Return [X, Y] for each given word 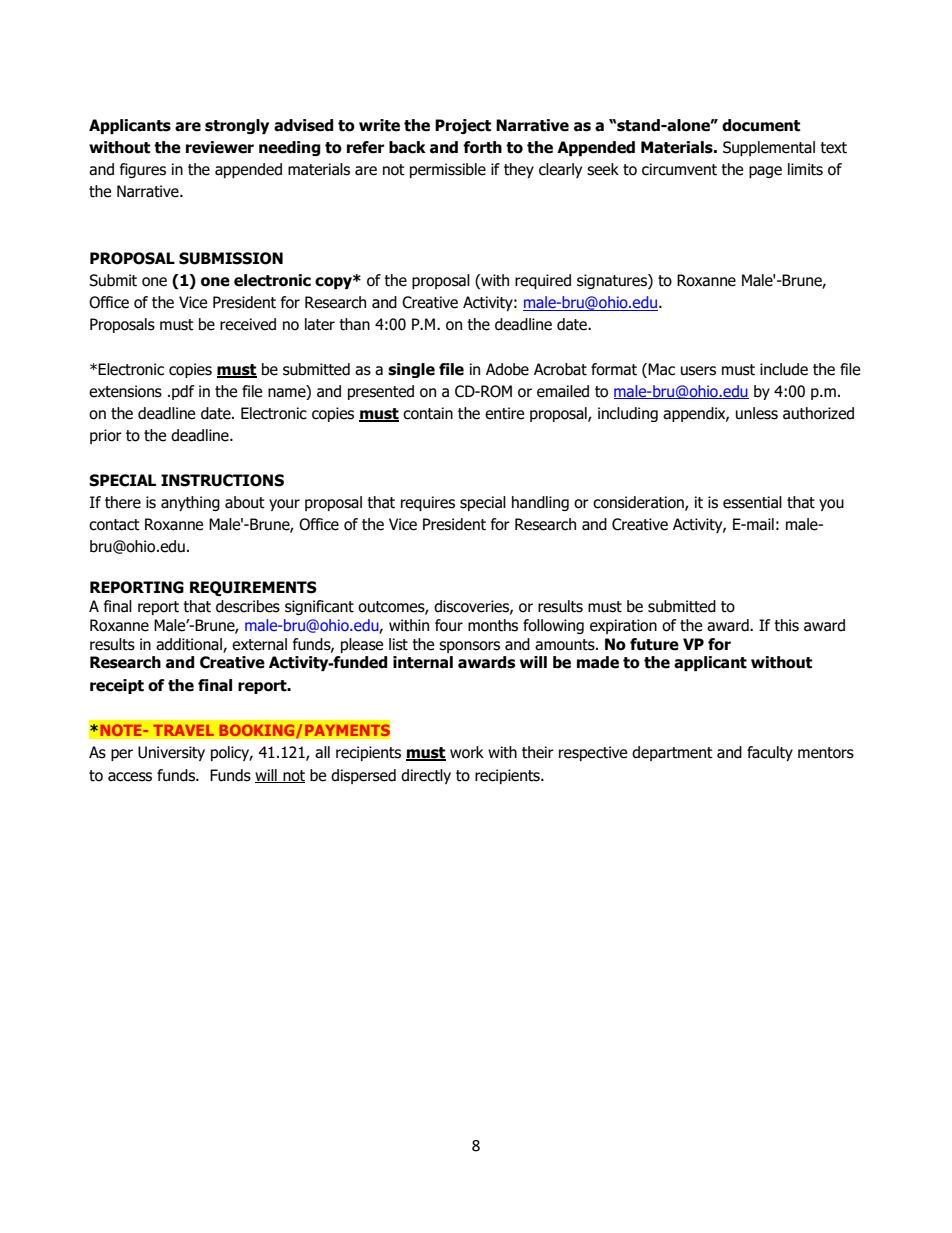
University [171, 753]
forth [482, 147]
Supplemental [769, 148]
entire [504, 413]
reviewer [220, 147]
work [467, 752]
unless [757, 413]
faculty [770, 753]
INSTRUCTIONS [222, 480]
